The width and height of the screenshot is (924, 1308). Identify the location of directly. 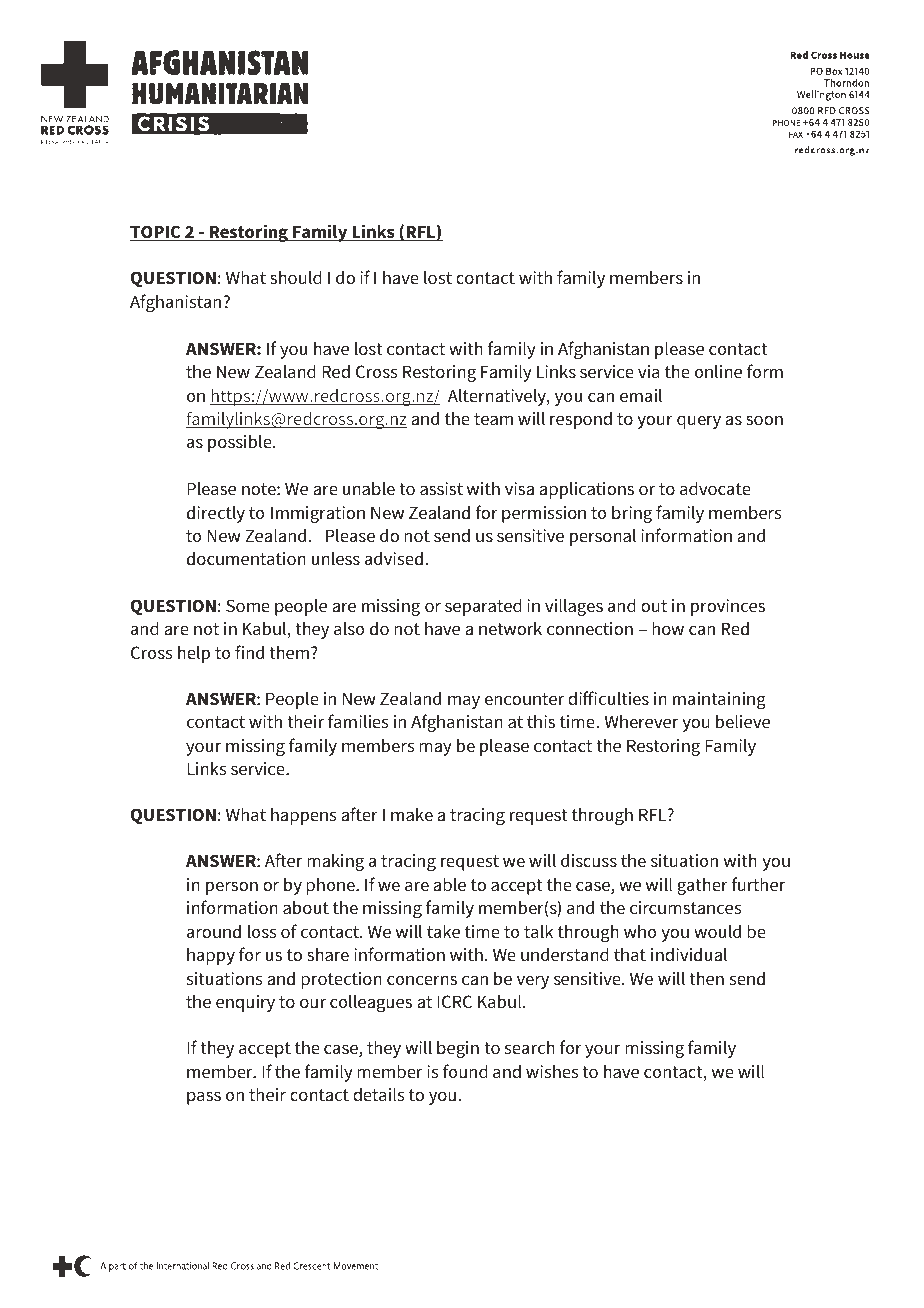
(216, 514).
